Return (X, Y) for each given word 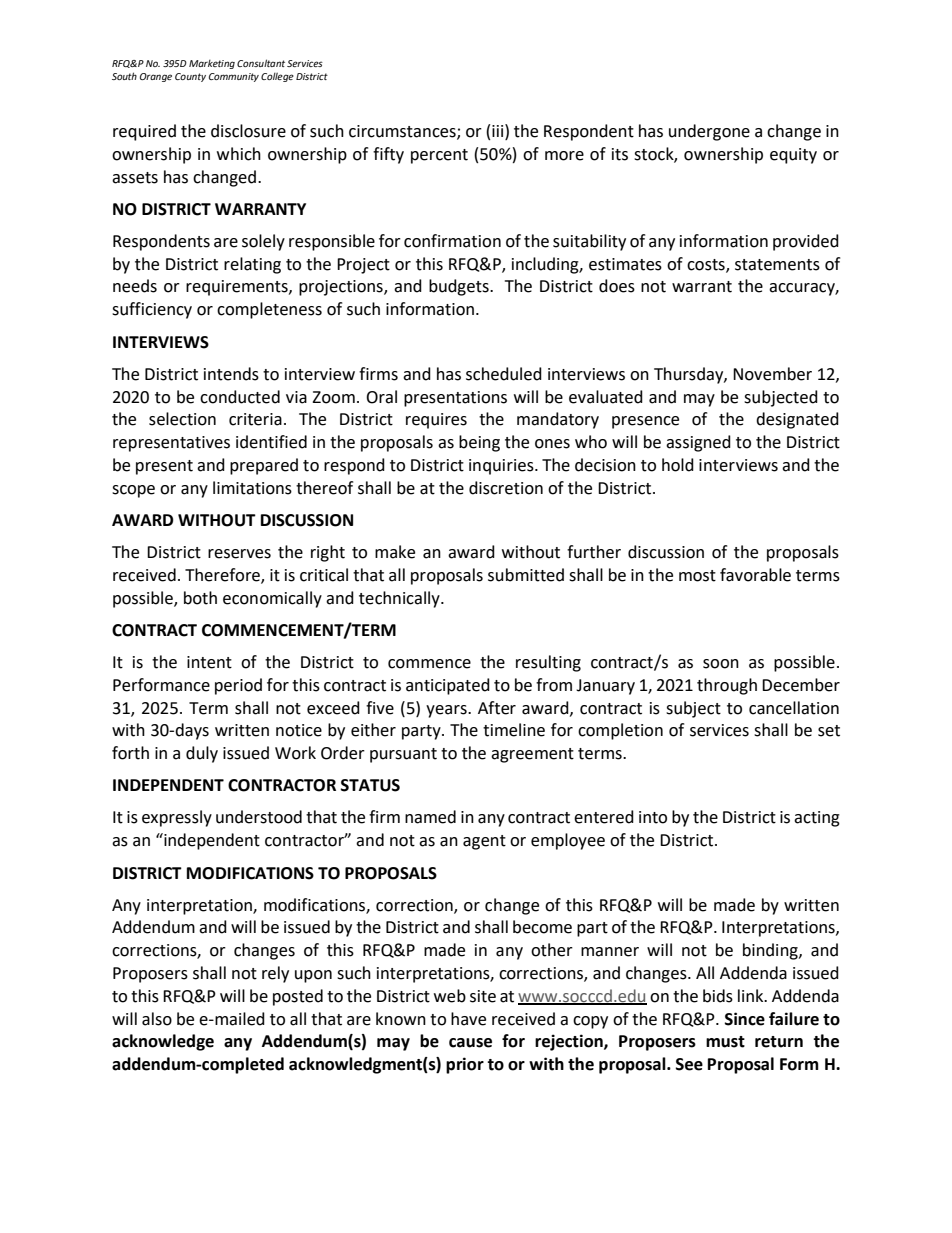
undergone (709, 132)
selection (182, 419)
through (727, 686)
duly (202, 754)
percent (439, 156)
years (447, 711)
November (772, 374)
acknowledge (163, 1042)
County (190, 77)
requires (436, 421)
